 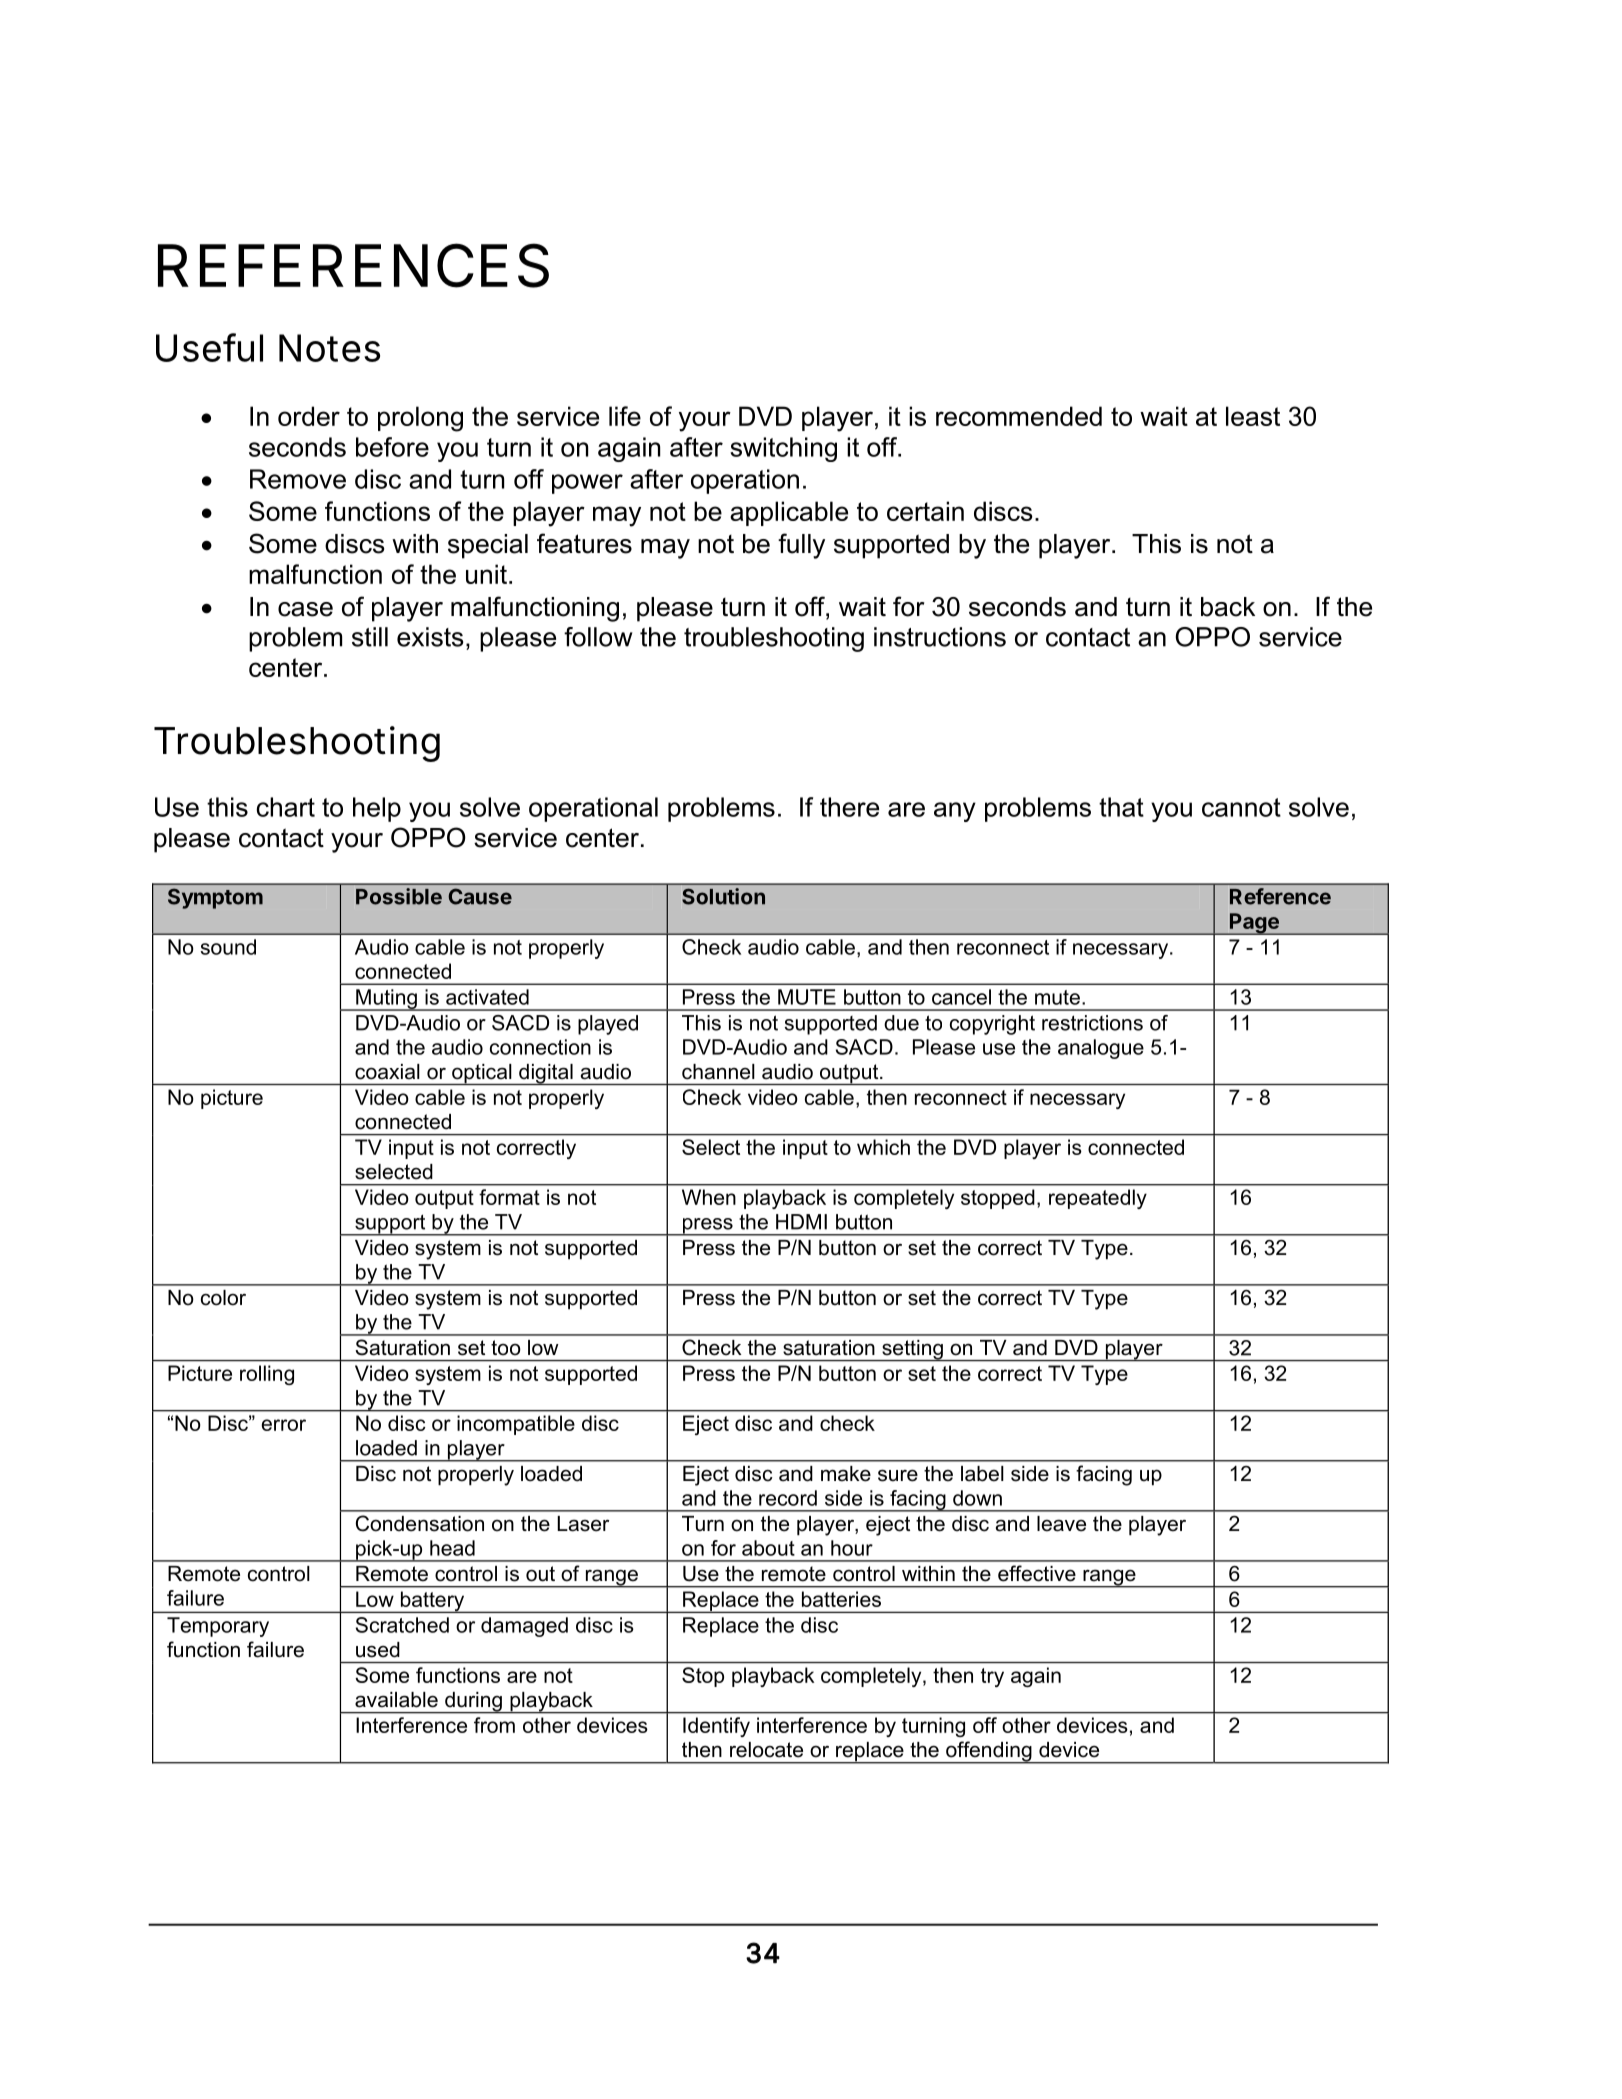 I want to click on recommended, so click(x=1019, y=416).
